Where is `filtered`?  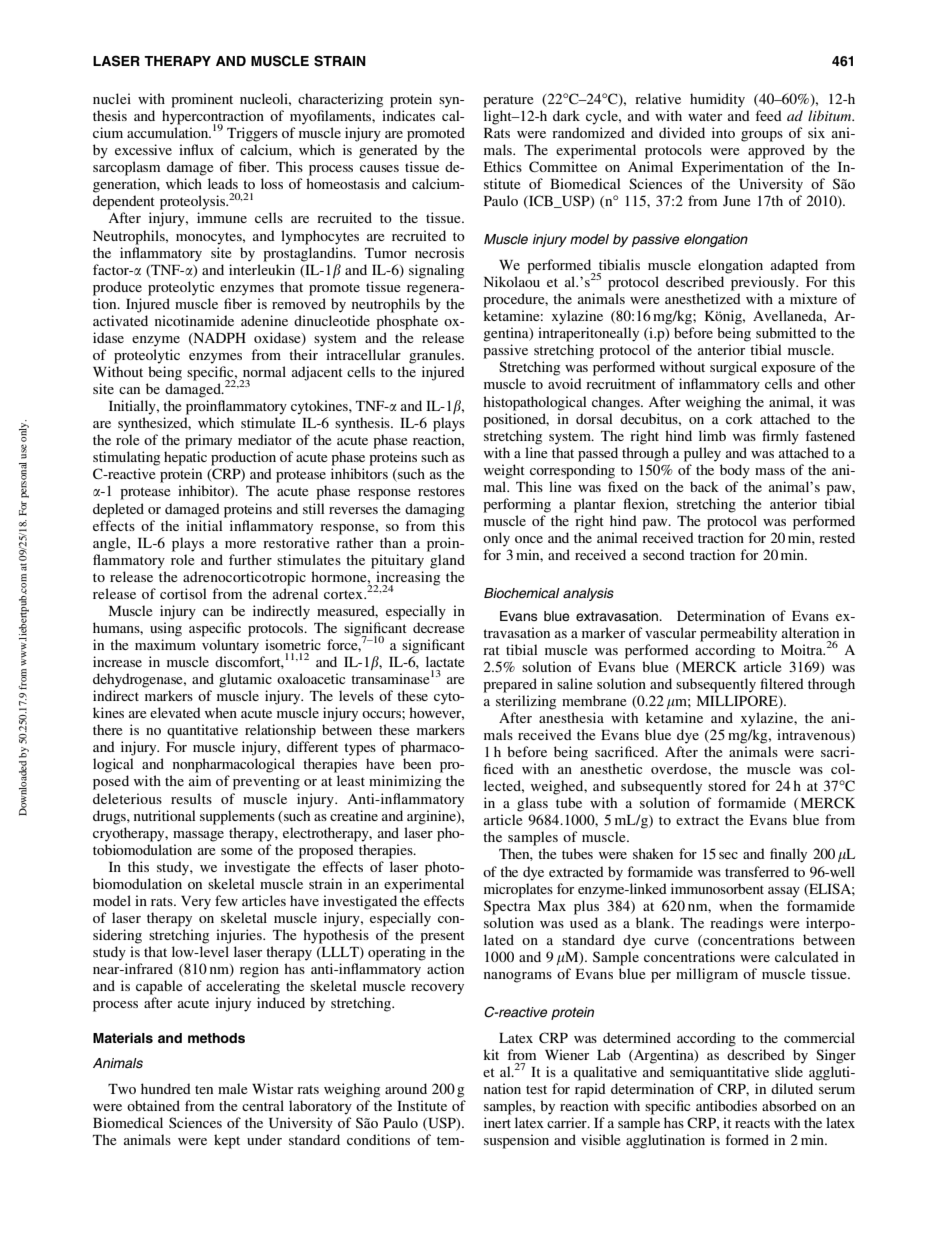 filtered is located at coordinates (782, 683).
